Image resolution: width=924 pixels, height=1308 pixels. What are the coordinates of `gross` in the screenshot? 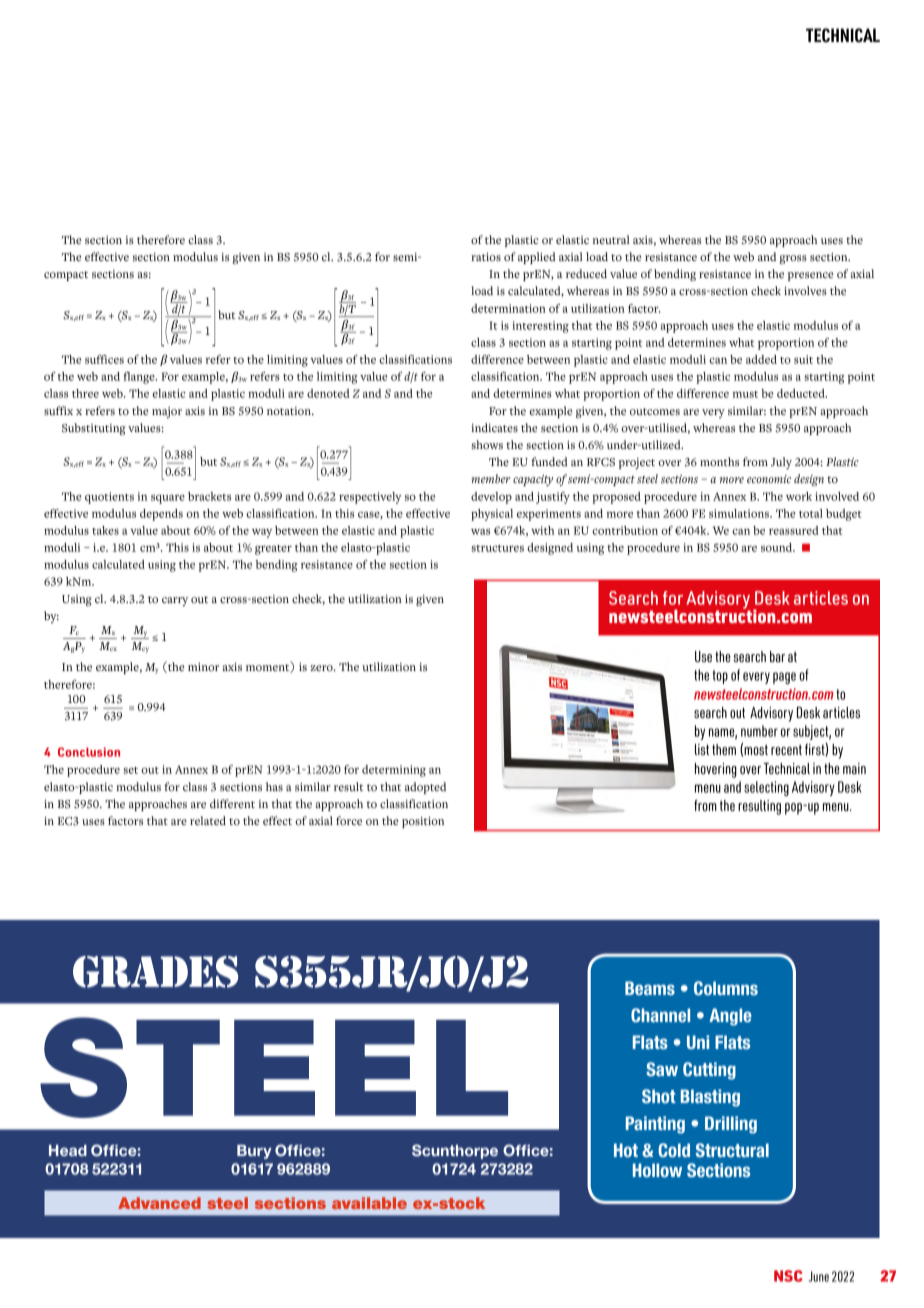 It's located at (793, 259).
